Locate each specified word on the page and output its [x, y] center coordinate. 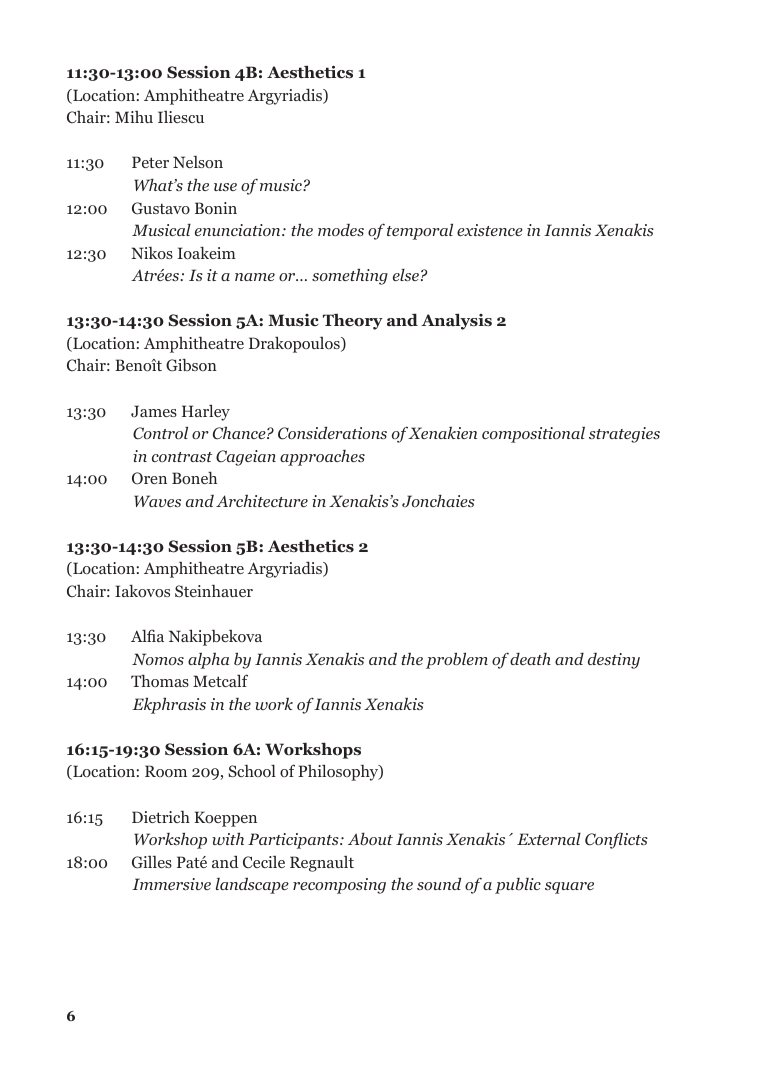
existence [490, 230]
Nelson [198, 162]
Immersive [171, 884]
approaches [322, 458]
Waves [157, 501]
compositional [533, 434]
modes [341, 230]
